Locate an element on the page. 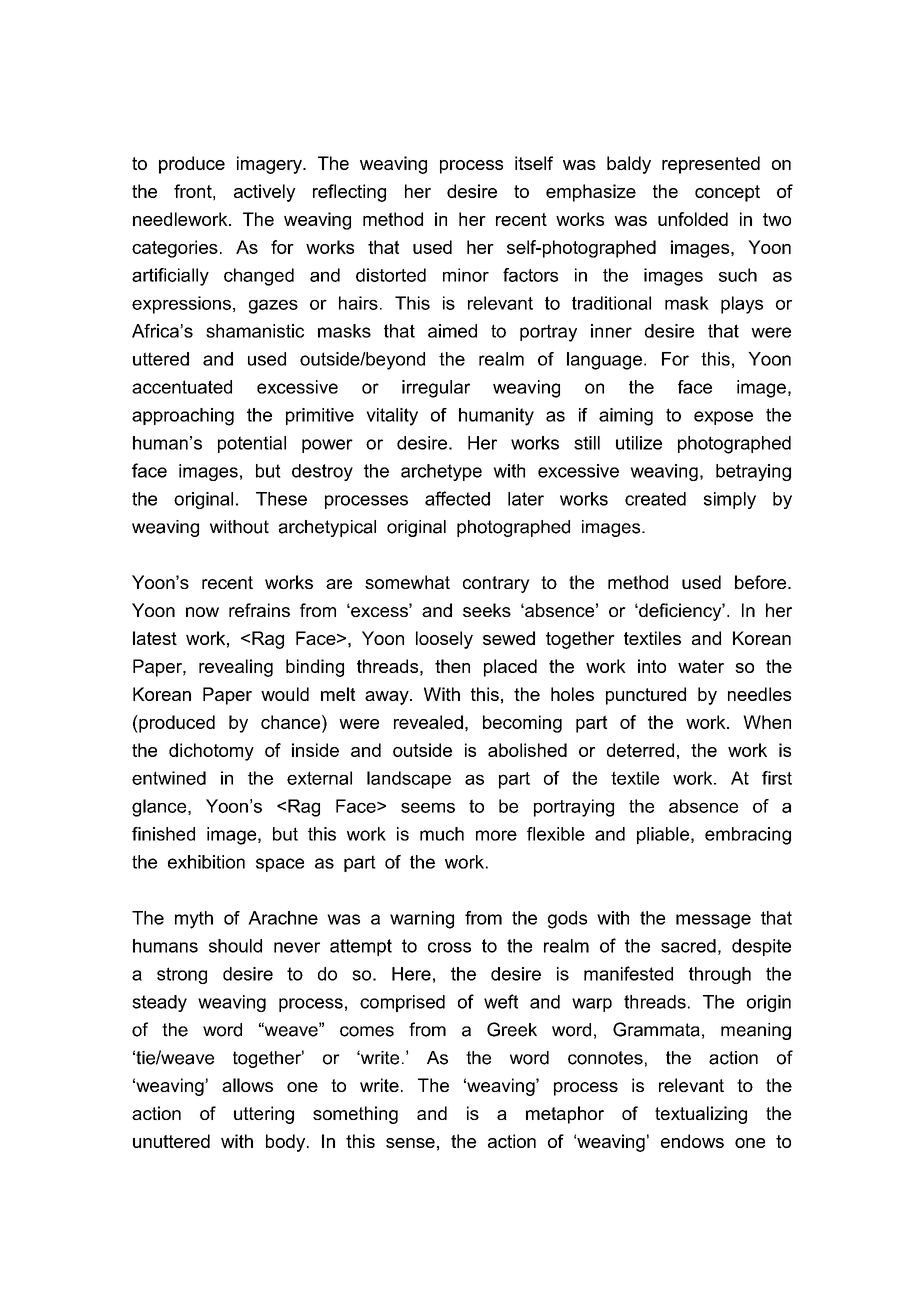 Image resolution: width=924 pixels, height=1307 pixels. sense is located at coordinates (410, 1143).
